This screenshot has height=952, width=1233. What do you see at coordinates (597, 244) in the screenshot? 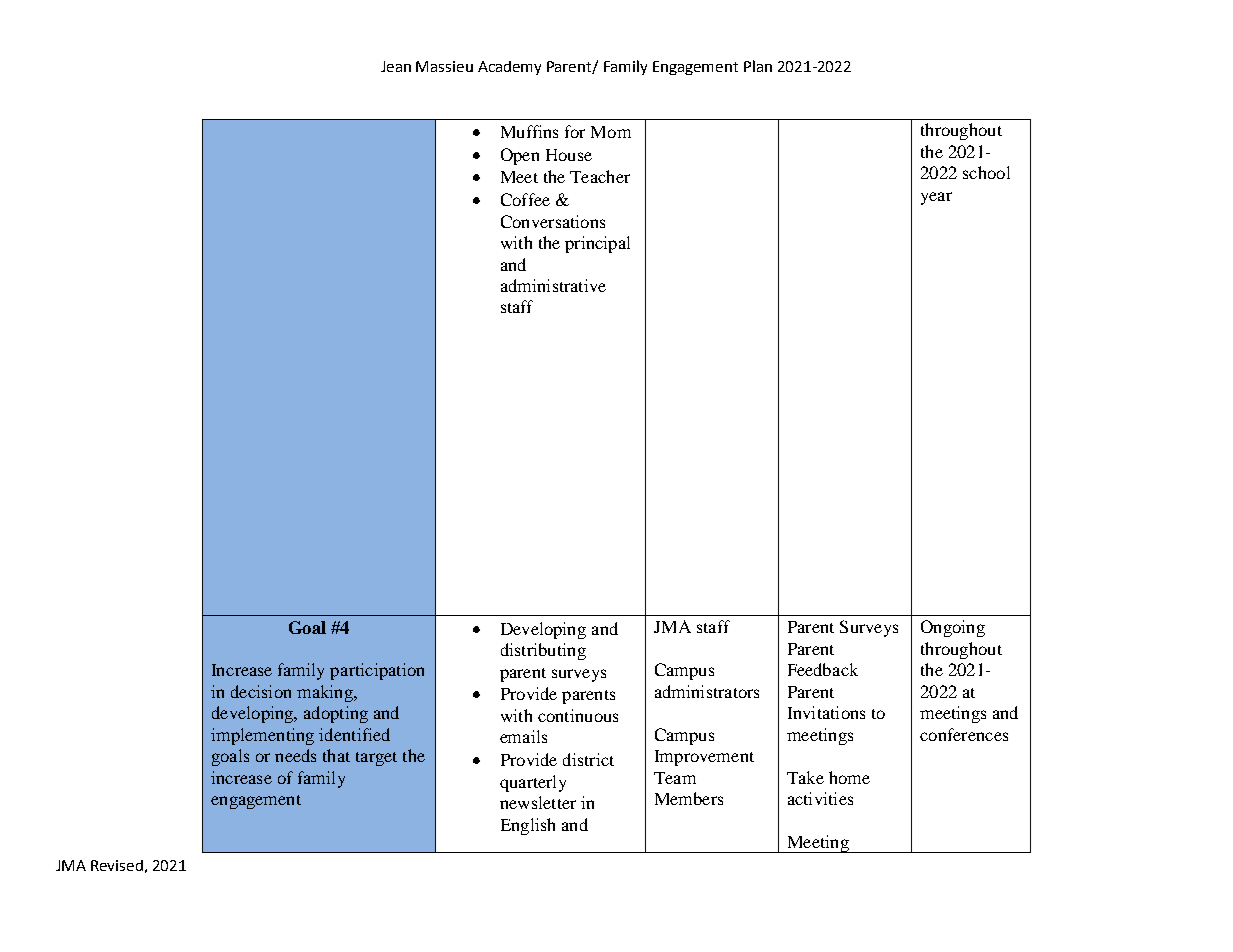
I see `principal` at bounding box center [597, 244].
